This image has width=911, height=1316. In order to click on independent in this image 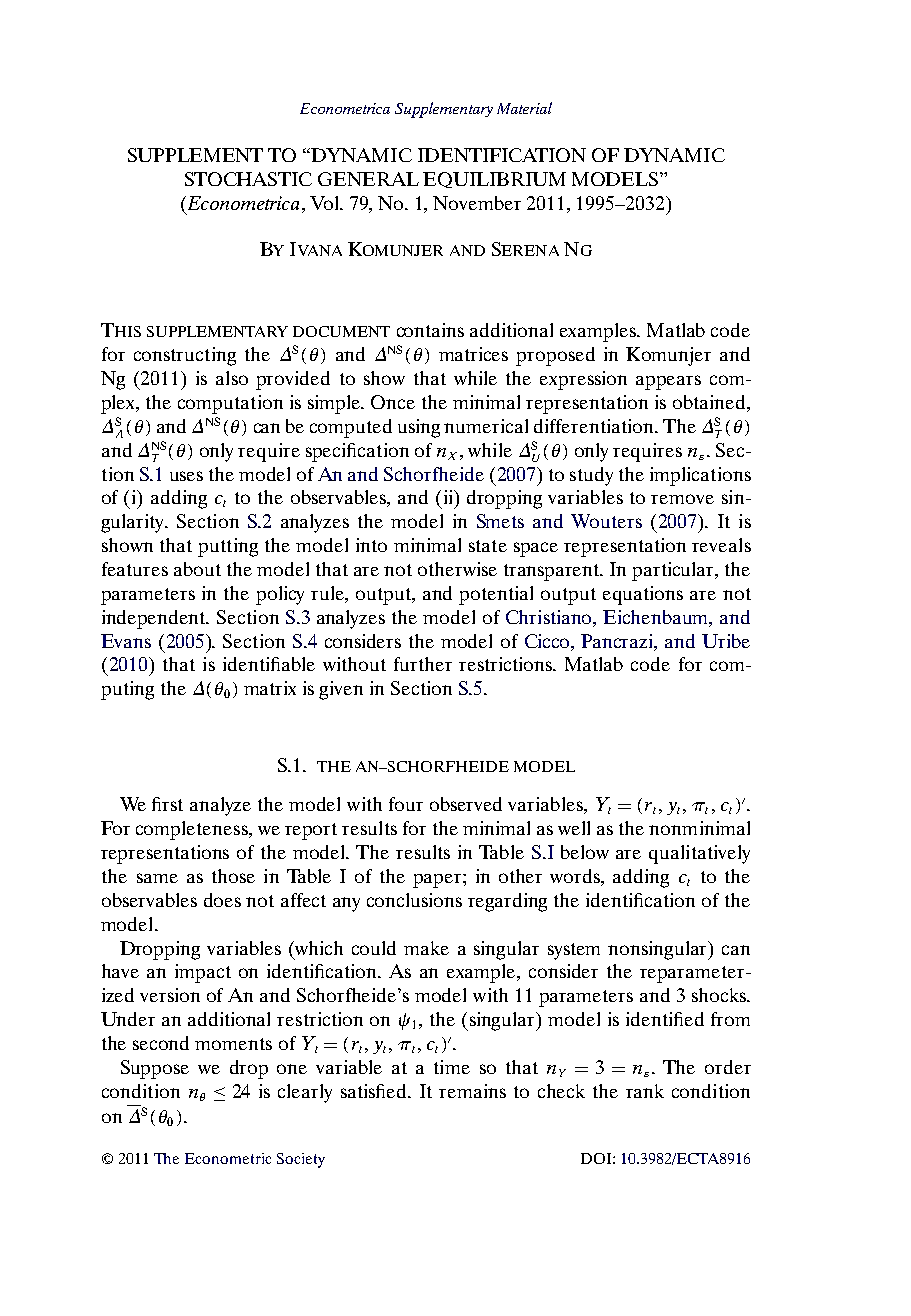, I will do `click(155, 619)`.
